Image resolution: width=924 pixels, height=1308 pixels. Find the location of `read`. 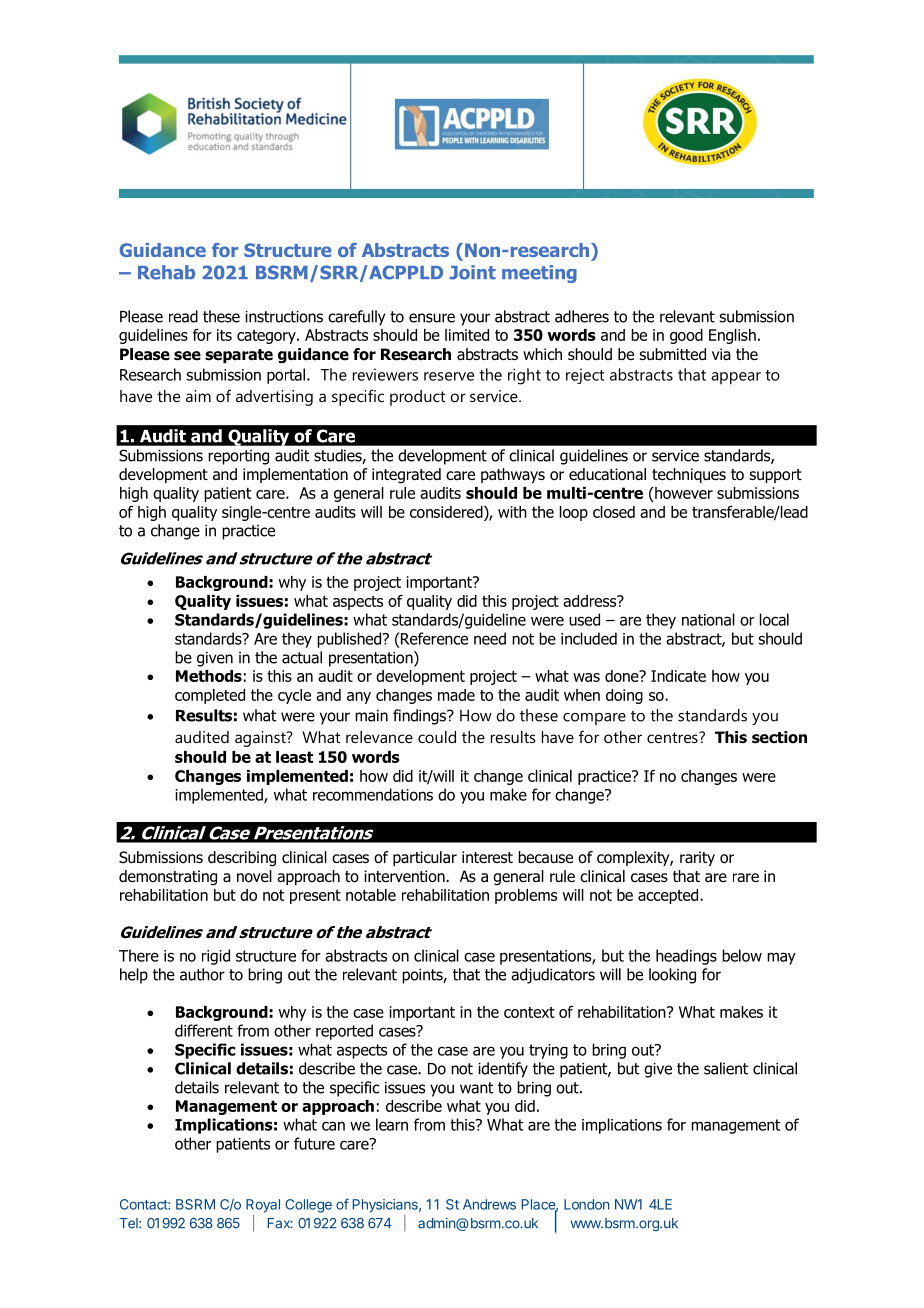

read is located at coordinates (183, 316).
